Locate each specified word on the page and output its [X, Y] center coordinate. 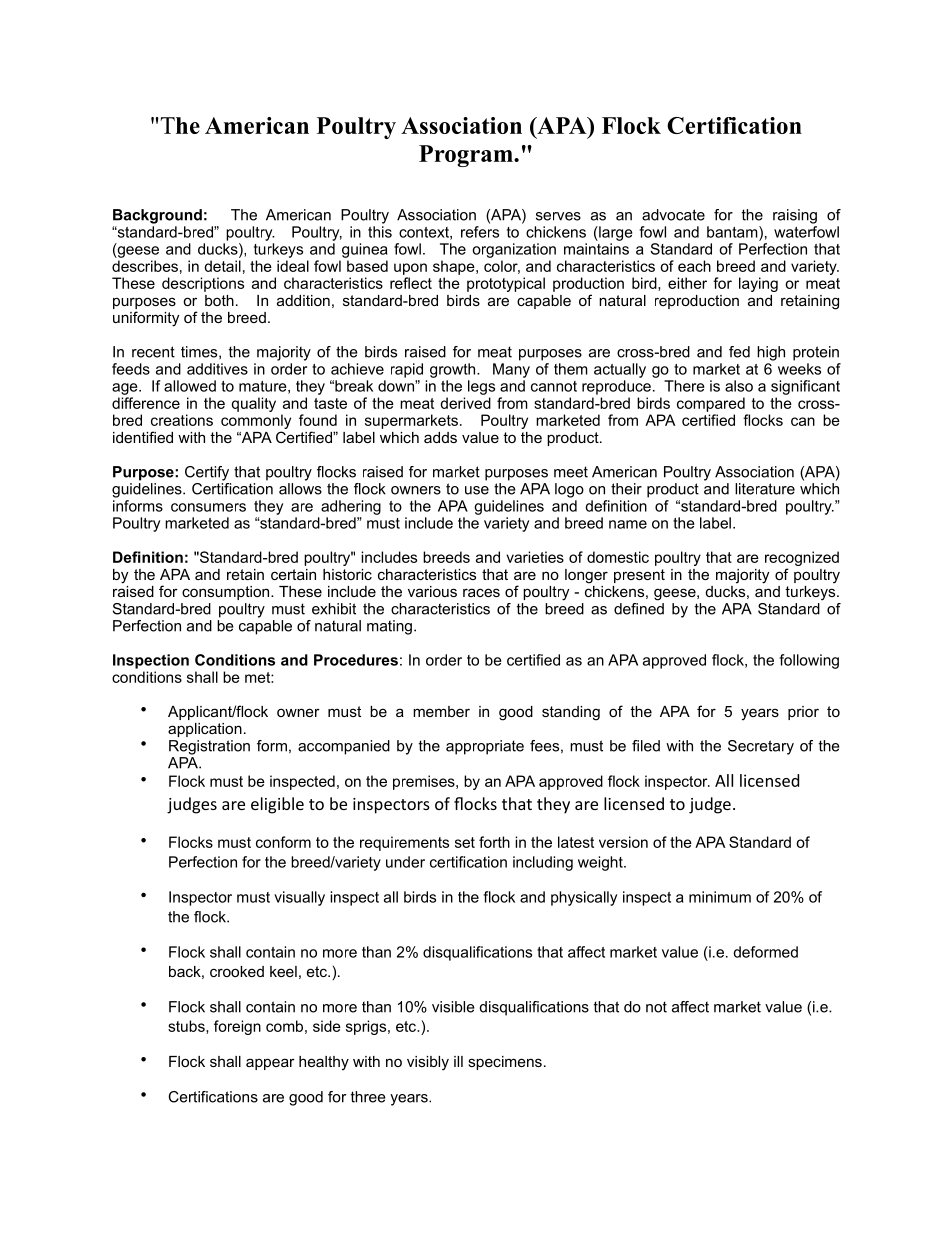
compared [711, 404]
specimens [505, 1063]
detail [222, 266]
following [809, 661]
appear [270, 1064]
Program [467, 156]
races [481, 592]
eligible [277, 805]
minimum [720, 897]
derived [465, 403]
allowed [190, 386]
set [465, 842]
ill [458, 1061]
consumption [227, 593]
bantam [733, 232]
